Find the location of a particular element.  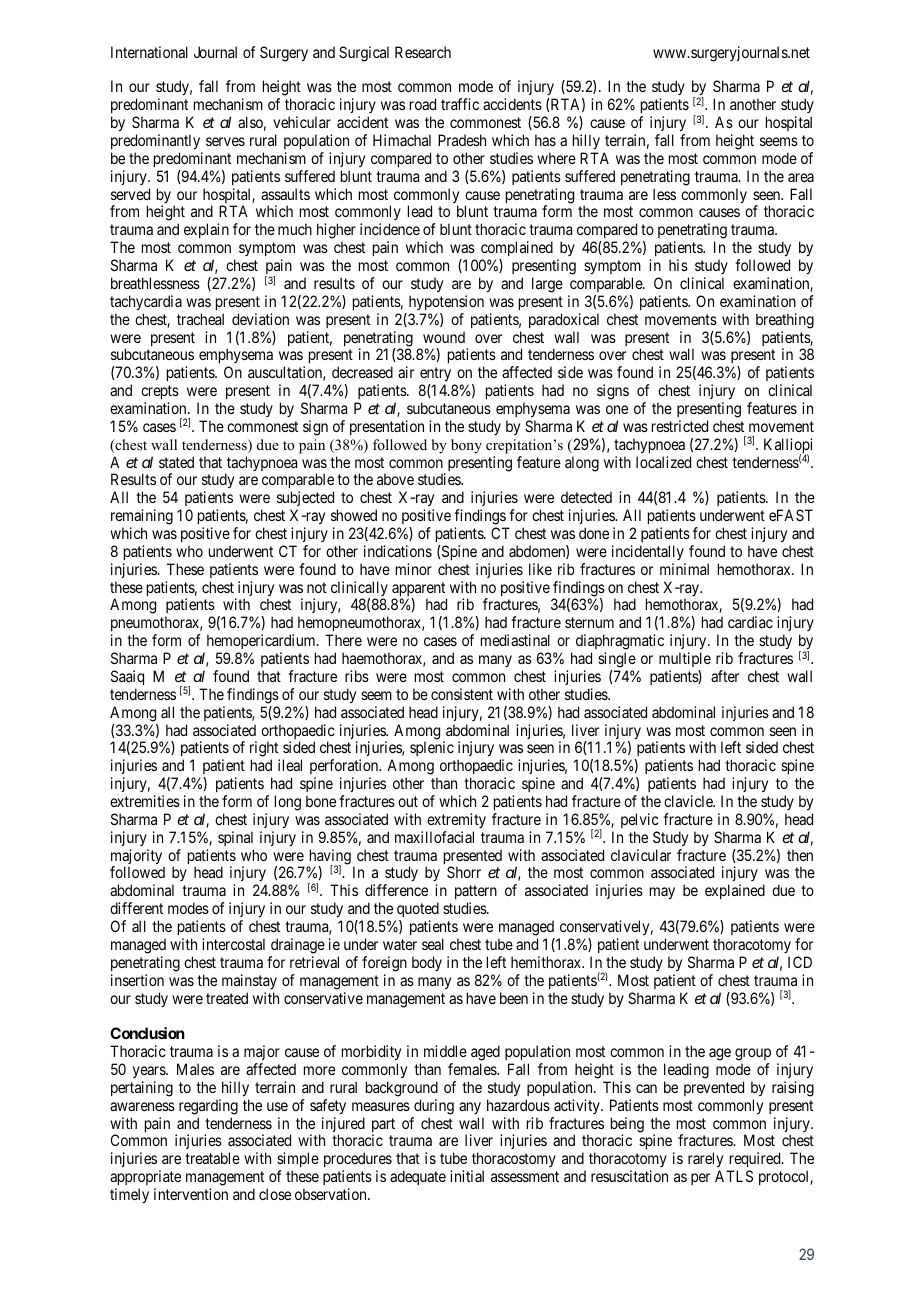

spinal is located at coordinates (235, 838).
